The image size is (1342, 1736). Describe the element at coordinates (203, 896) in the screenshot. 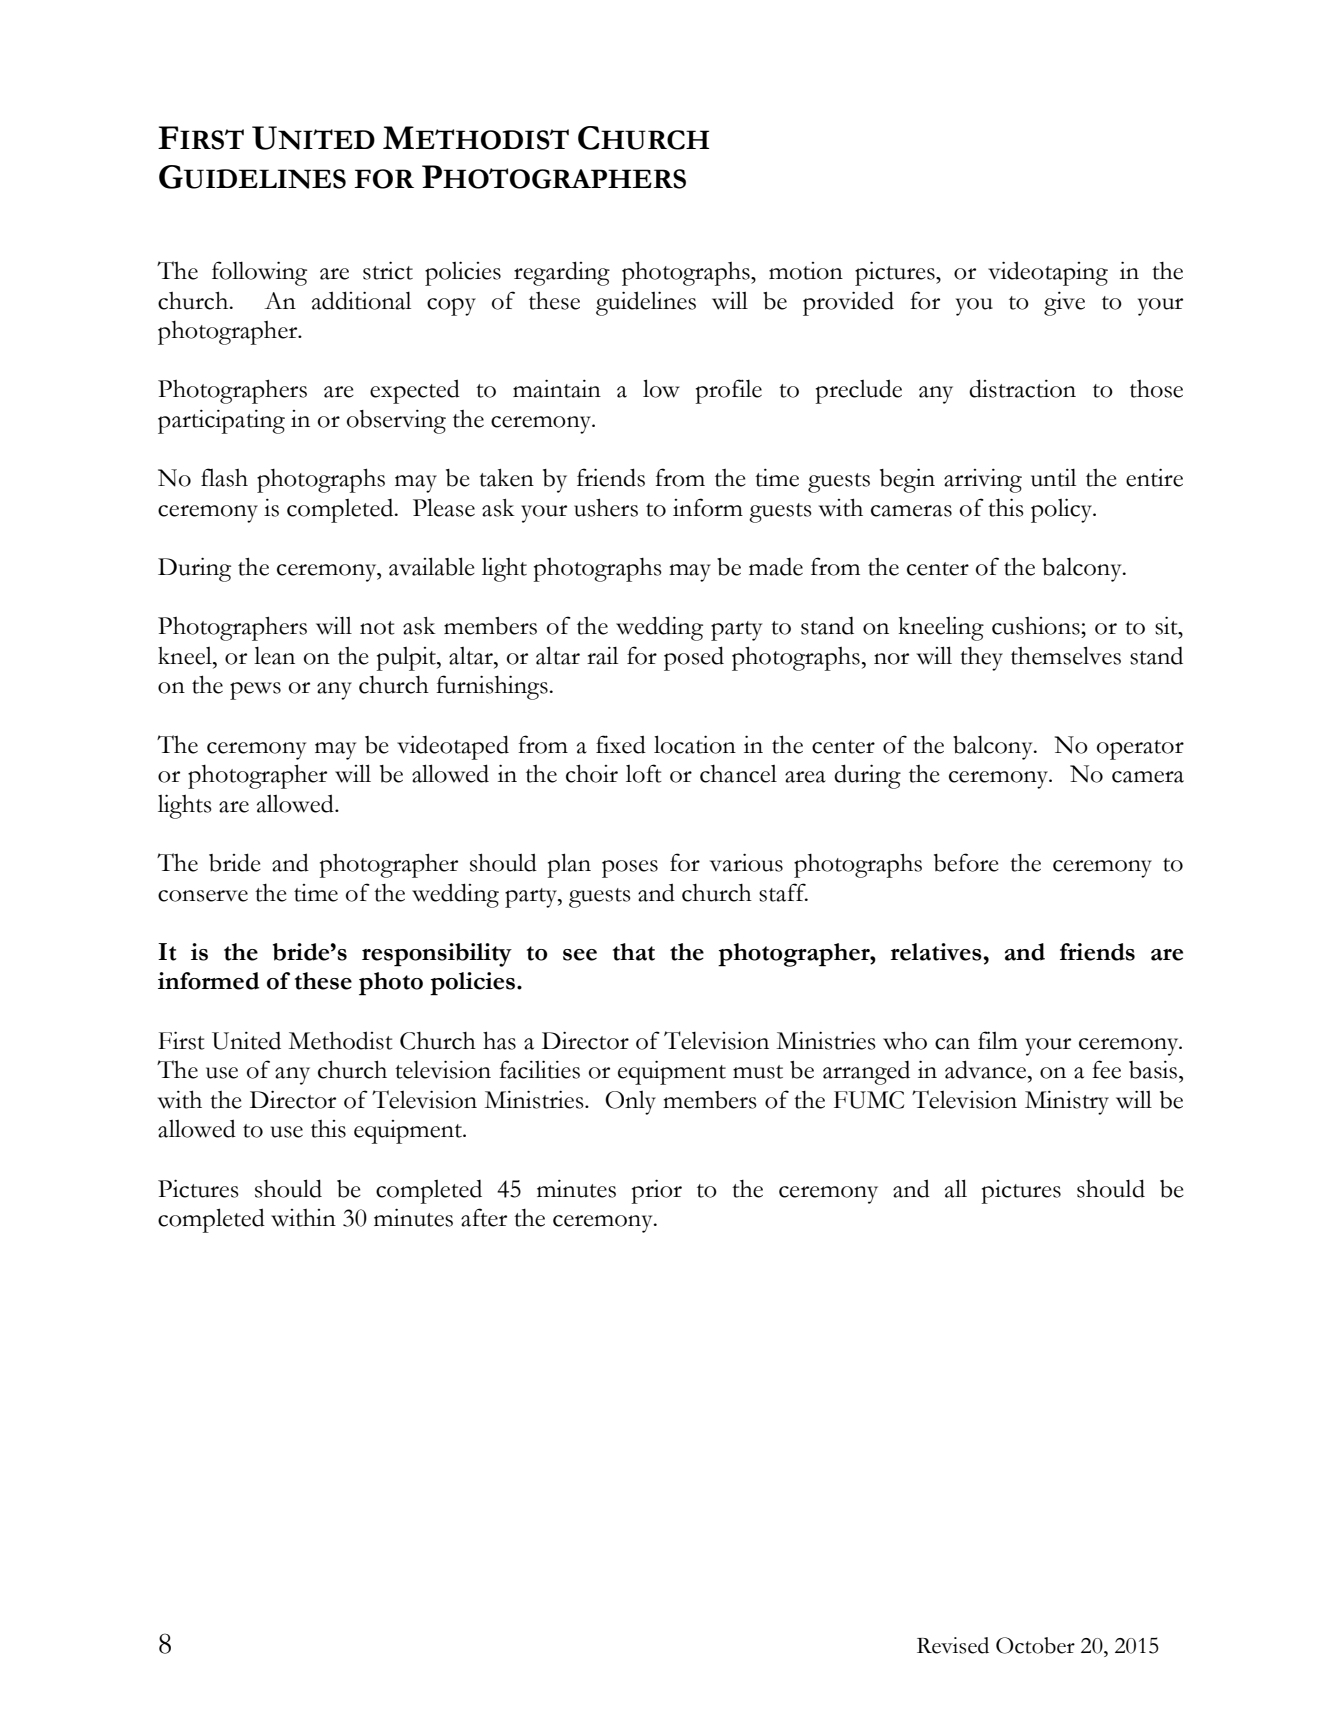

I see `conserve` at that location.
